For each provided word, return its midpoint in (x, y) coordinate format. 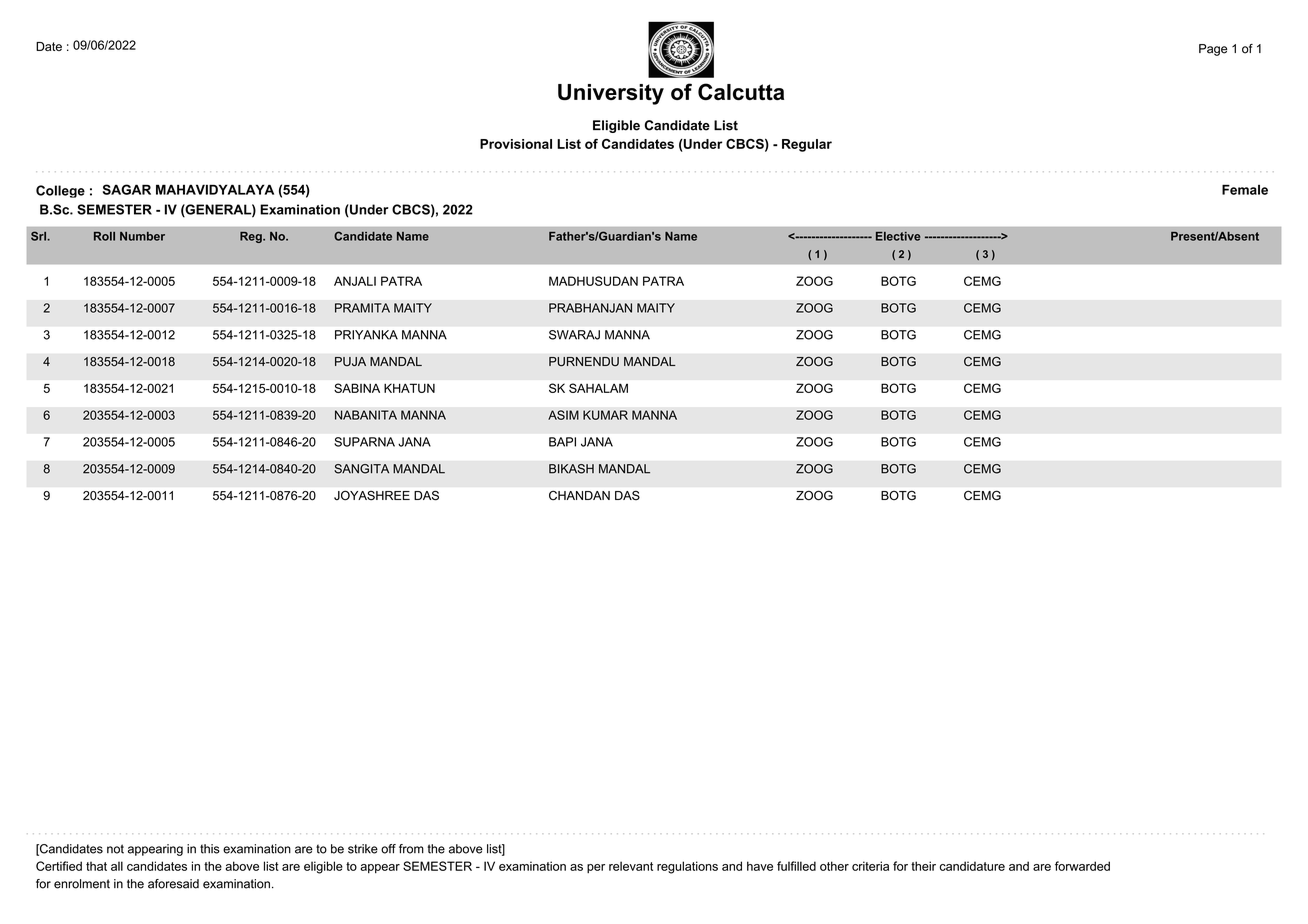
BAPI (562, 442)
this (210, 849)
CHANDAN (579, 495)
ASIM (563, 415)
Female (1245, 189)
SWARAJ (574, 335)
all (117, 866)
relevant (631, 866)
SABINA (357, 388)
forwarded (1082, 866)
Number (142, 236)
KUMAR (605, 415)
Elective (898, 236)
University (611, 94)
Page (1213, 50)
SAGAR (127, 189)
